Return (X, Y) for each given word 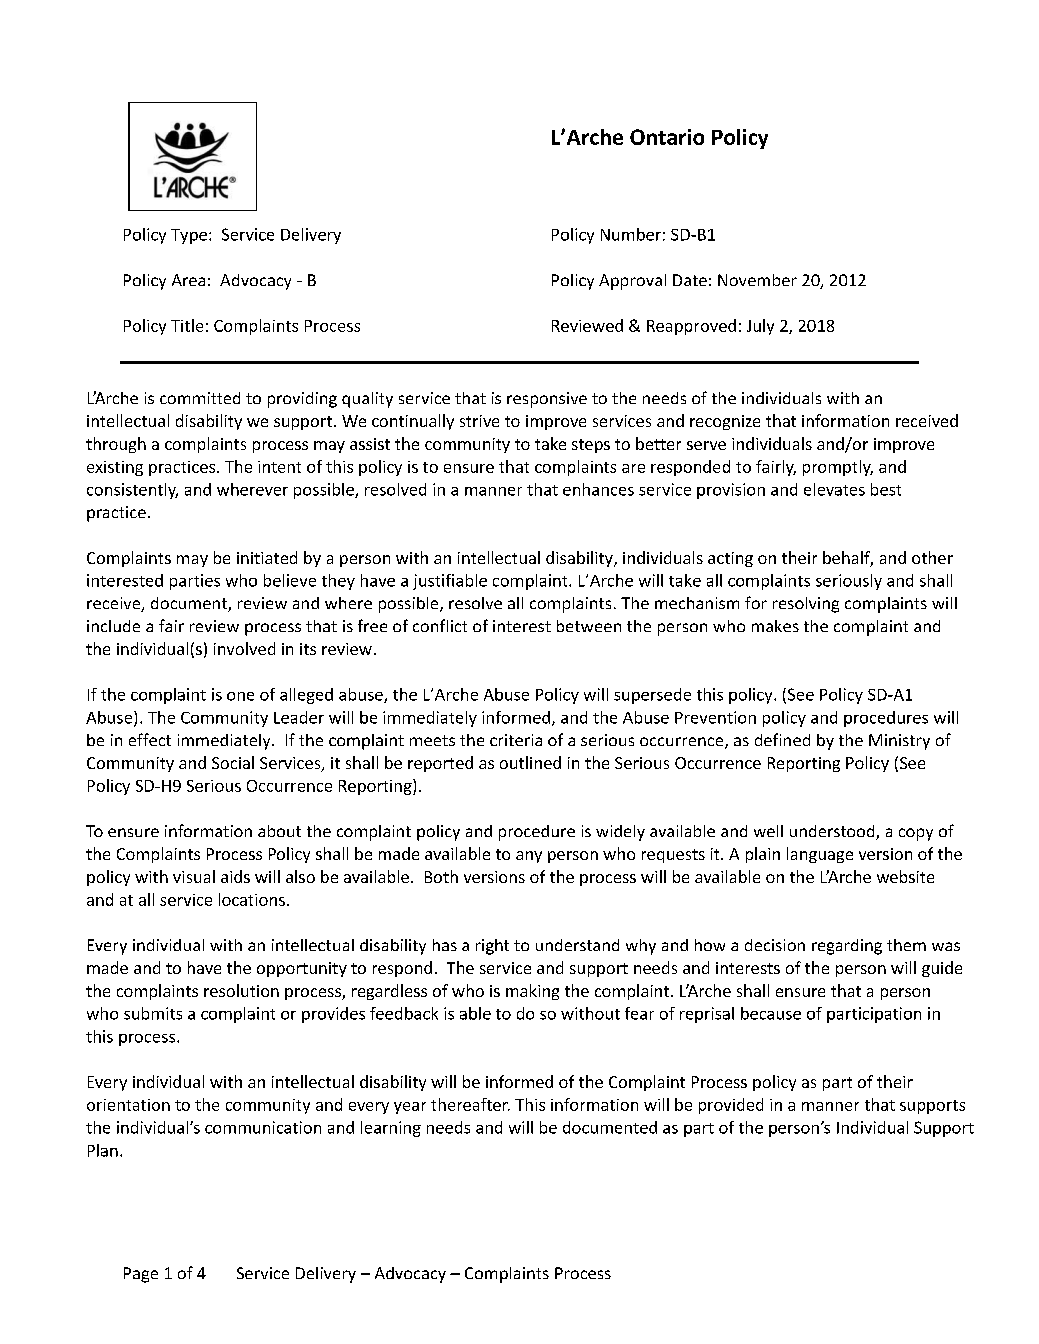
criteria (516, 740)
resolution (241, 990)
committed (200, 398)
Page (141, 1275)
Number (631, 234)
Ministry (899, 742)
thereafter (470, 1104)
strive (479, 421)
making (532, 992)
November (757, 280)
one (240, 696)
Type (189, 236)
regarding (847, 947)
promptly (838, 468)
